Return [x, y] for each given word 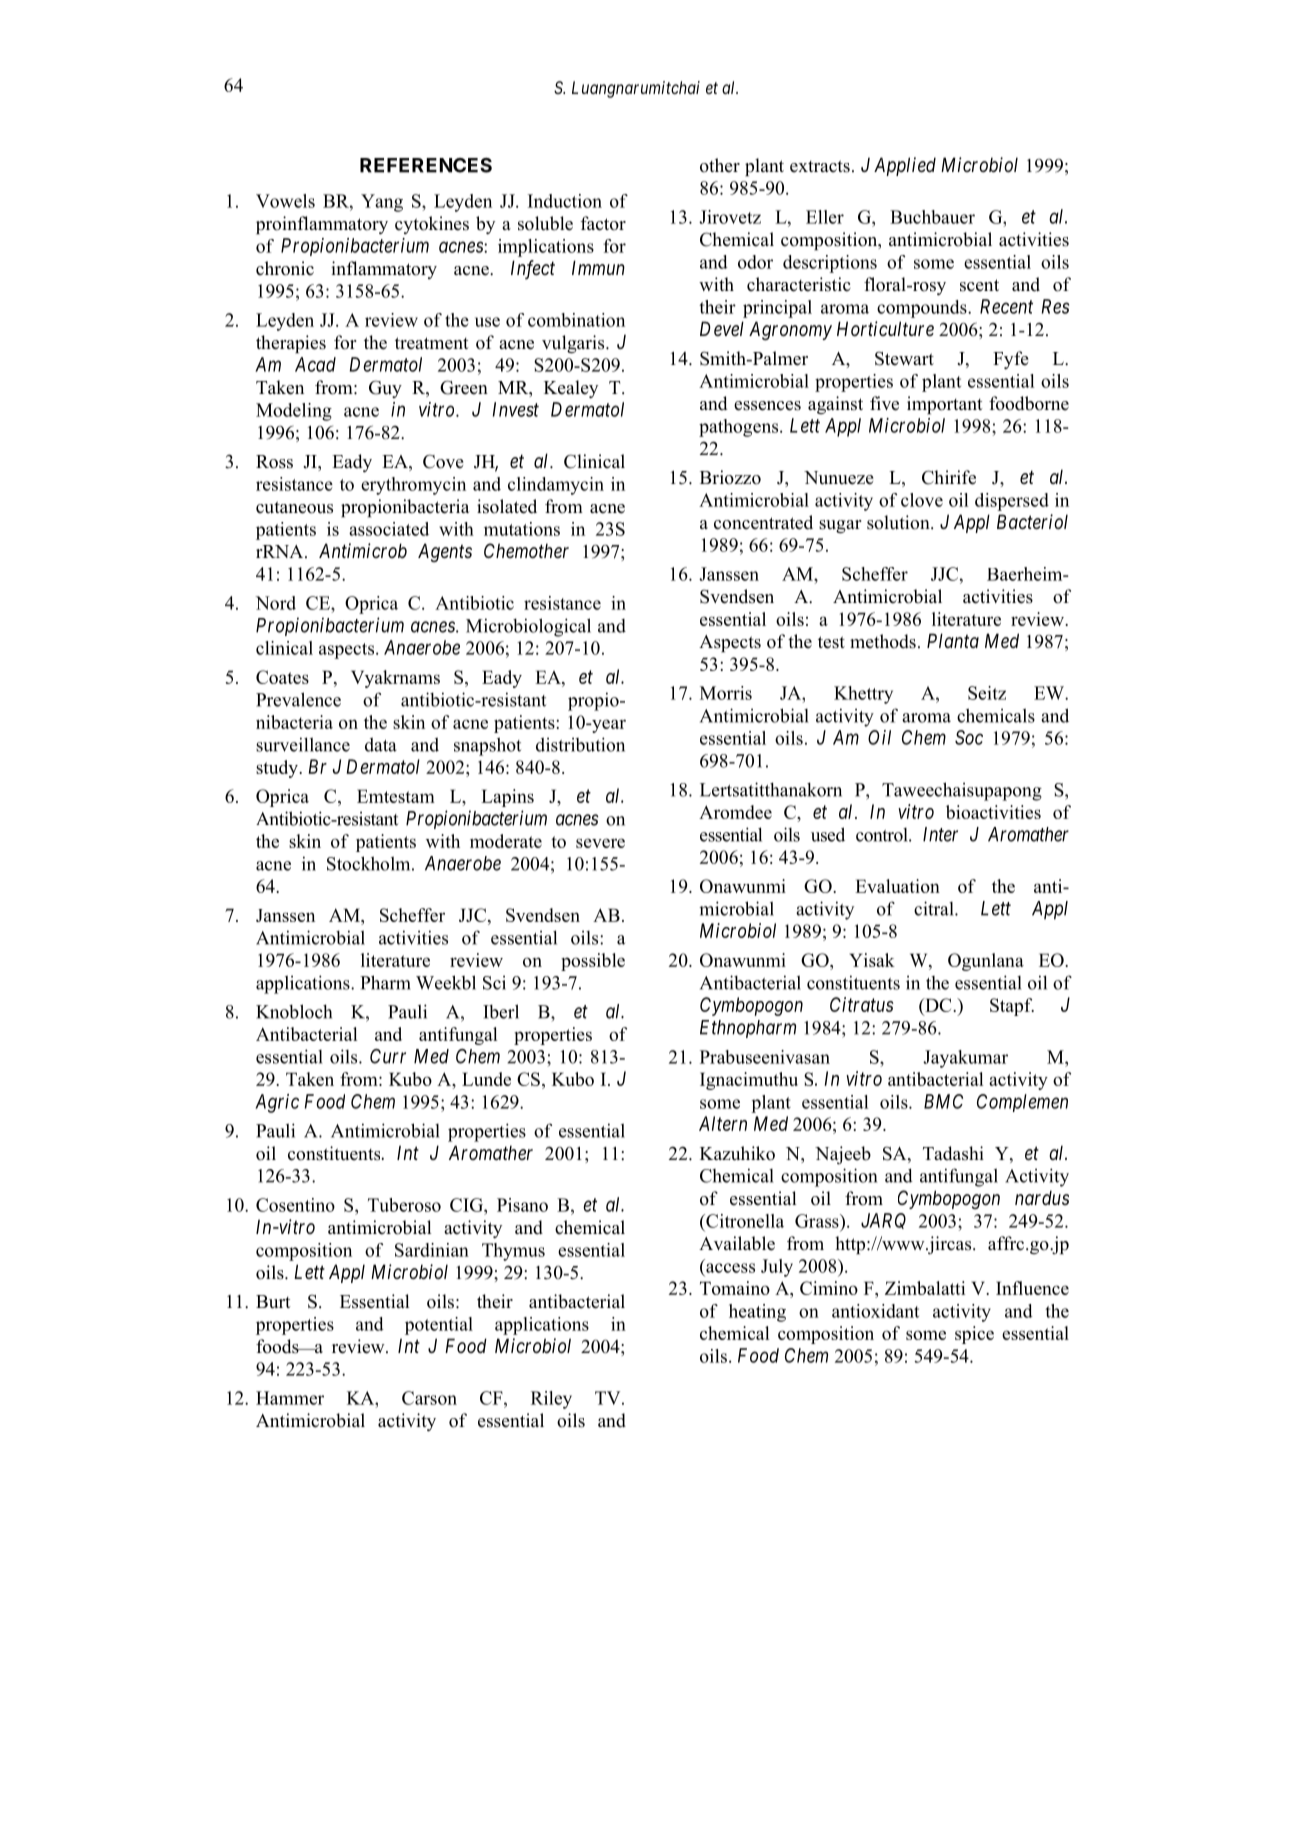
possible [593, 962]
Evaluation [897, 886]
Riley [551, 1400]
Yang [382, 203]
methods [883, 641]
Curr [388, 1056]
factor [603, 223]
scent [979, 285]
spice [974, 1335]
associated [389, 529]
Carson [429, 1398]
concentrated [763, 522]
